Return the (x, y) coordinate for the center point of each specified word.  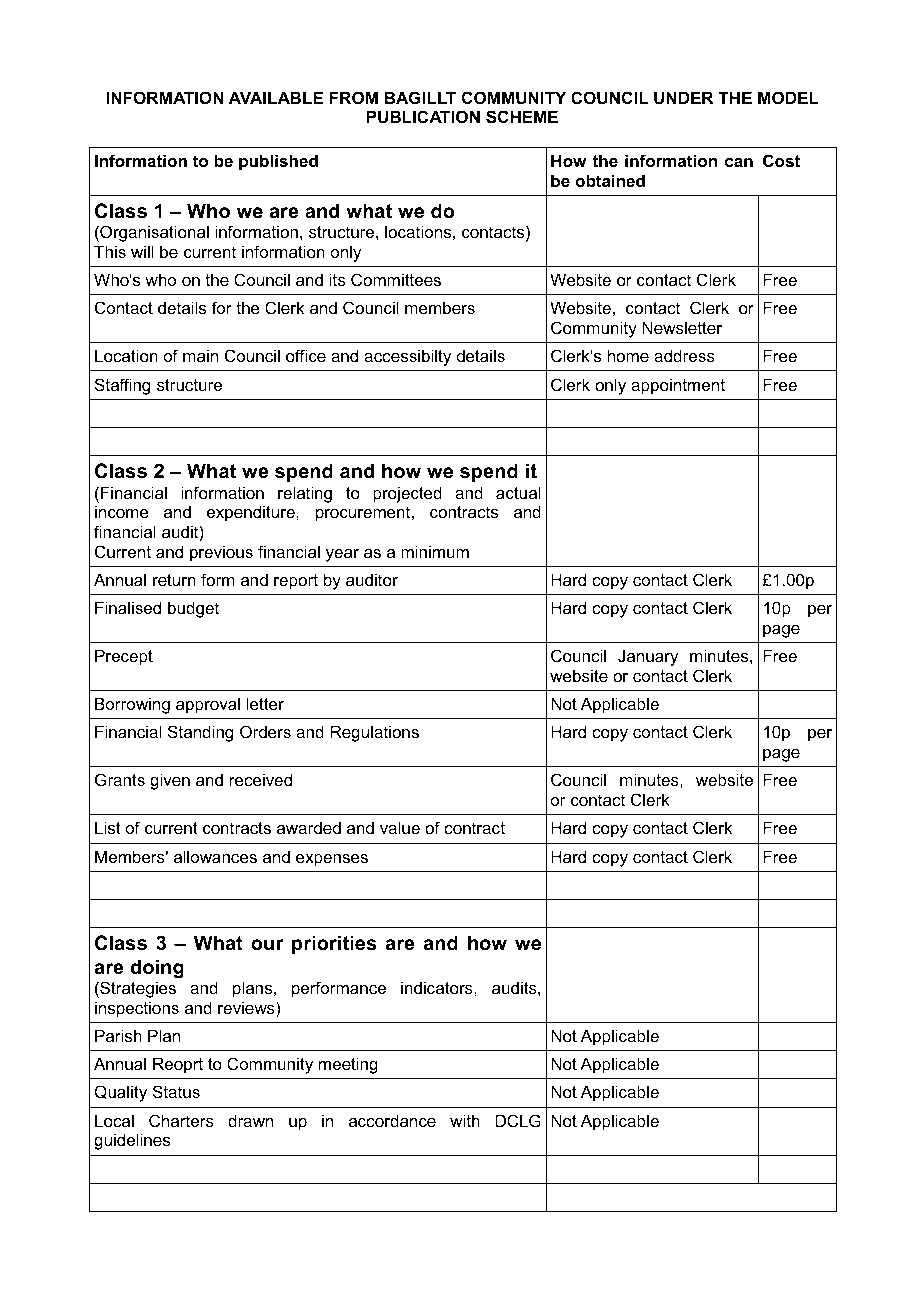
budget (193, 609)
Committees (396, 279)
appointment (678, 386)
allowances (215, 856)
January (648, 657)
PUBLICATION (423, 116)
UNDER (684, 97)
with (465, 1120)
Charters (181, 1120)
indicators (438, 987)
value (400, 827)
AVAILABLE (276, 97)
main (200, 355)
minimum (435, 551)
